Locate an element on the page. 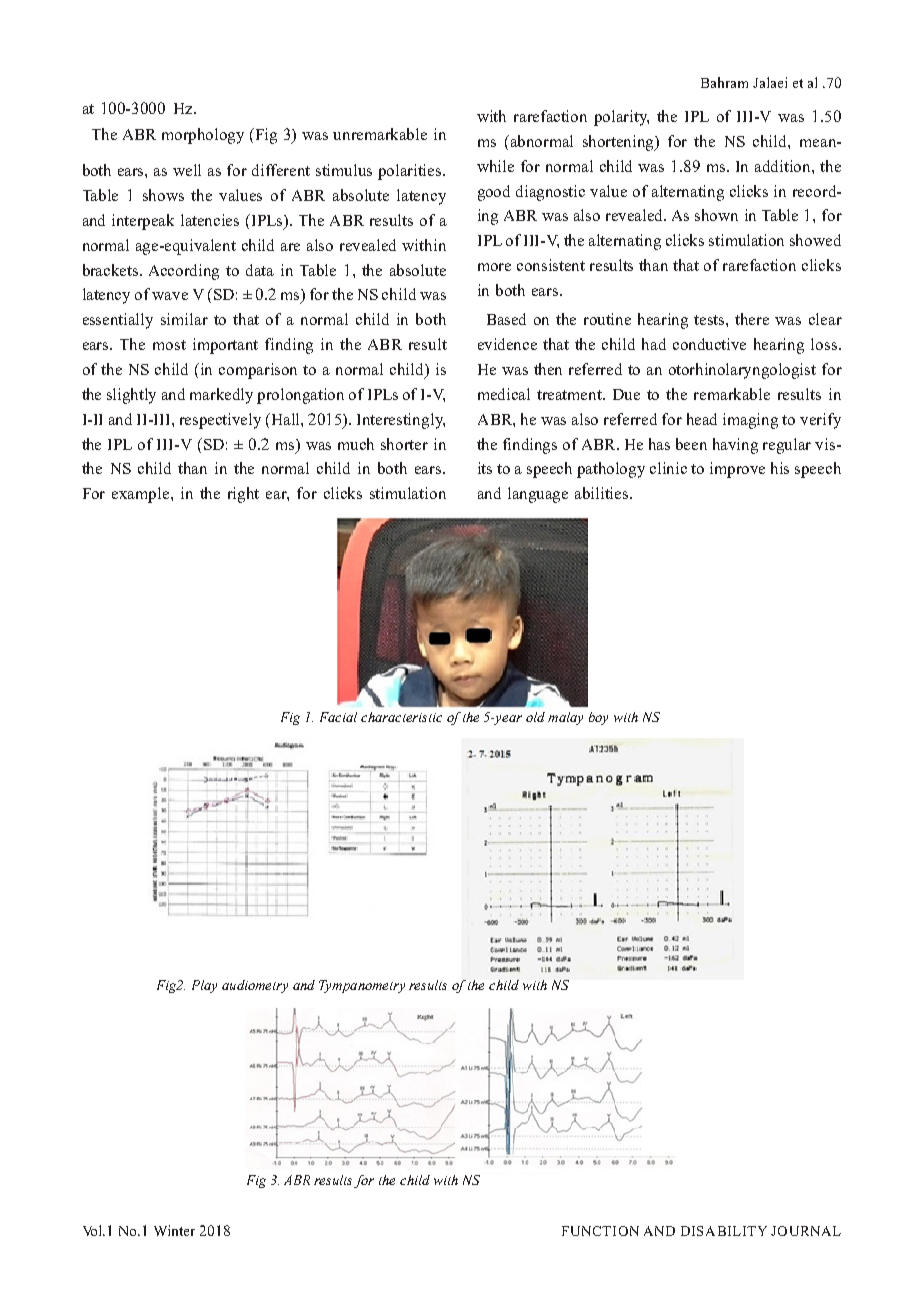  Bahram is located at coordinates (724, 82).
